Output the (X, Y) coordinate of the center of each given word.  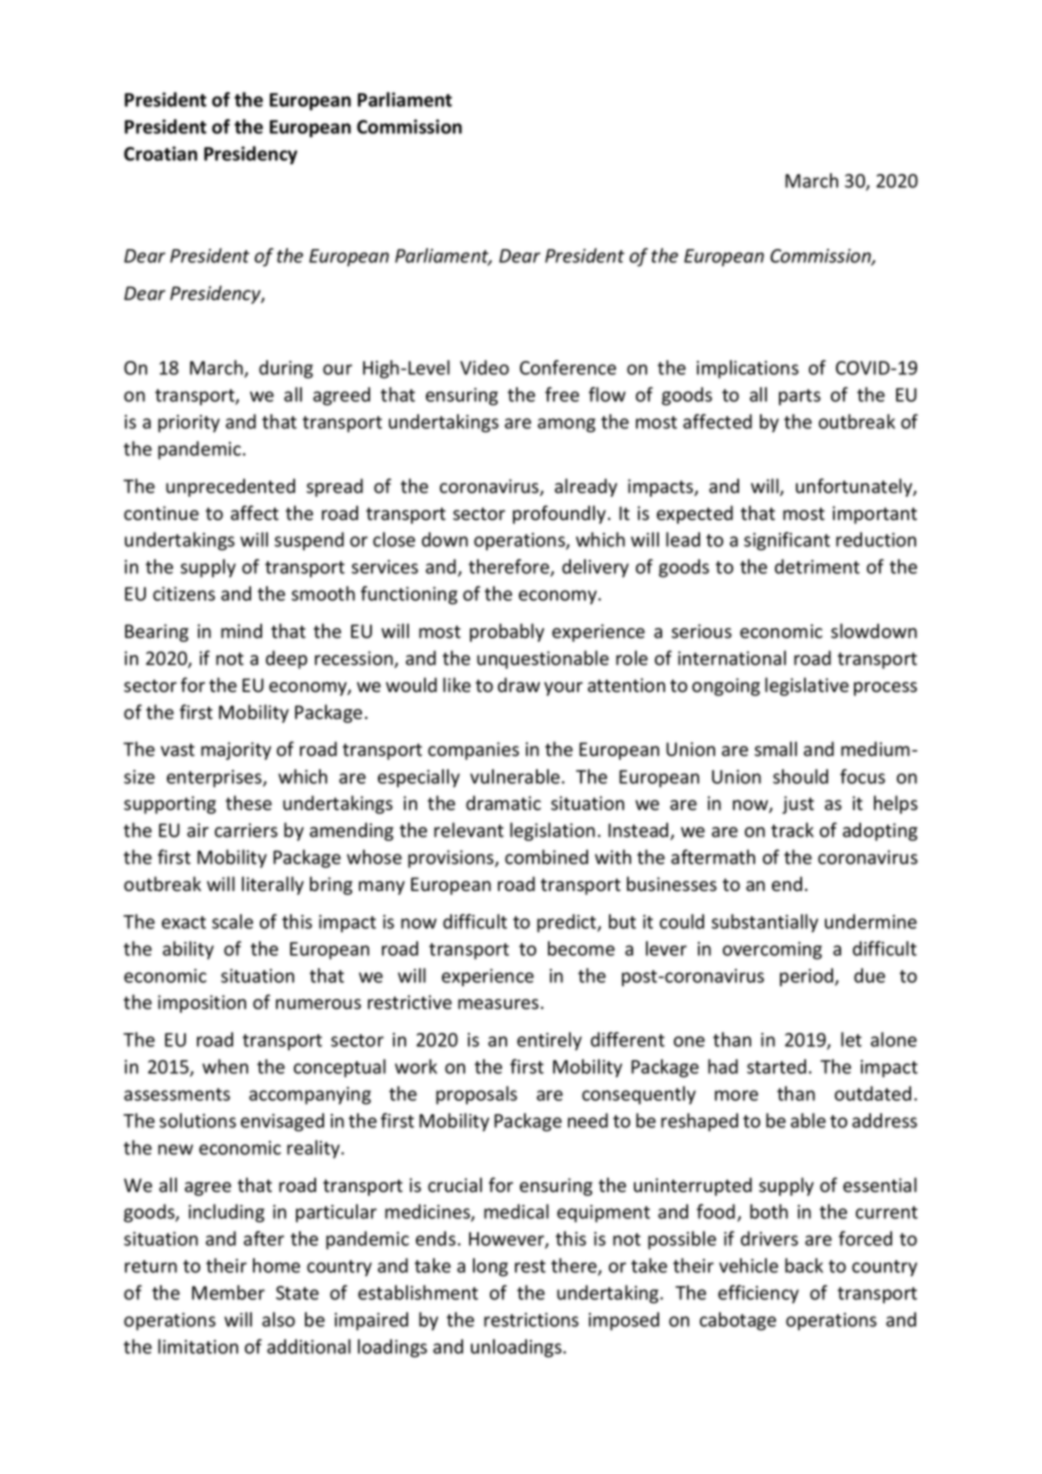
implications (748, 369)
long (490, 1267)
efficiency (758, 1294)
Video (484, 367)
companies (473, 751)
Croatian (160, 153)
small (775, 749)
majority (236, 751)
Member (228, 1292)
